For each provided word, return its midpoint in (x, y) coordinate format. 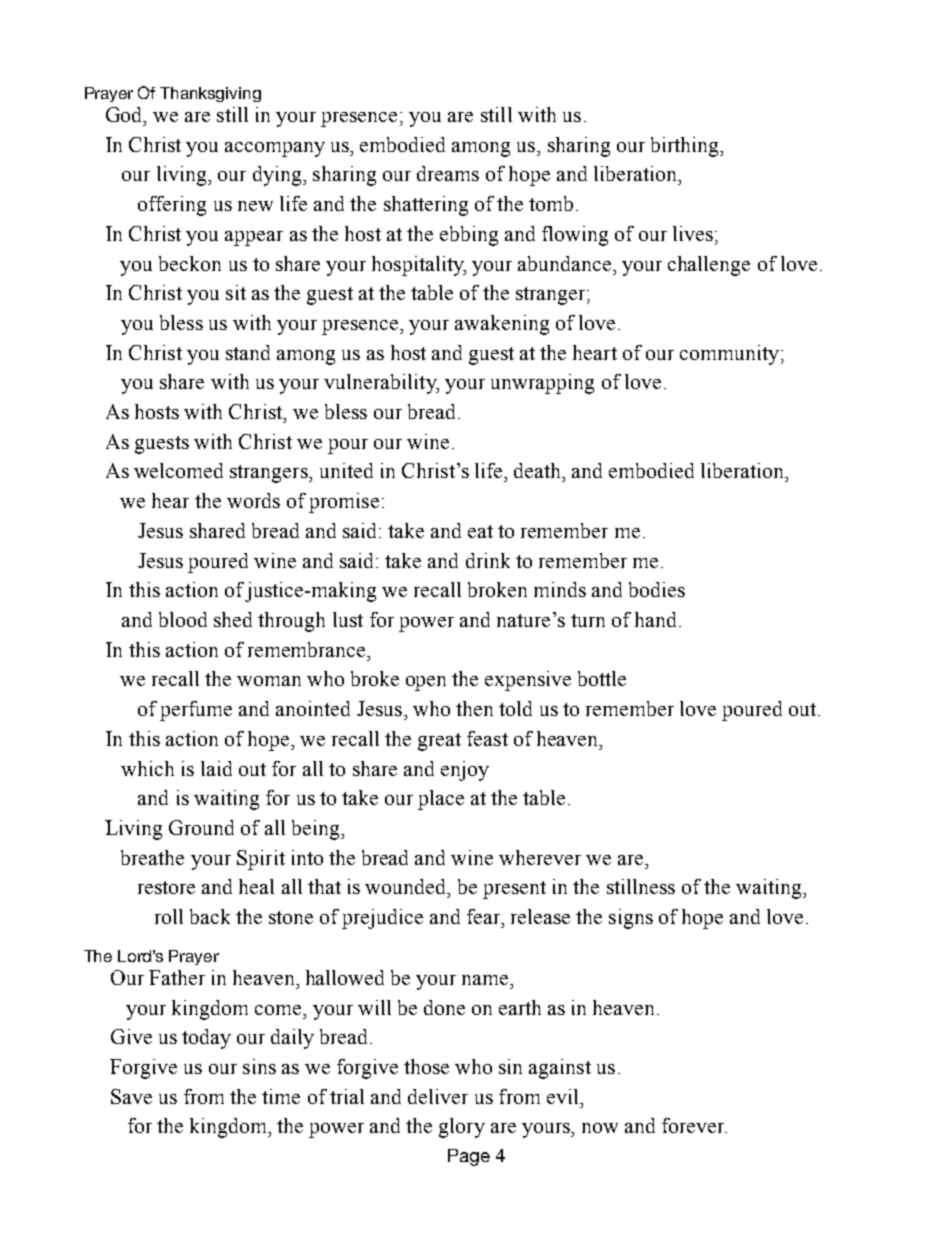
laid (216, 768)
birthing (686, 147)
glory (462, 1128)
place (441, 800)
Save (131, 1096)
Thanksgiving (210, 94)
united (346, 470)
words (253, 500)
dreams (448, 173)
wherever (540, 857)
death (539, 470)
